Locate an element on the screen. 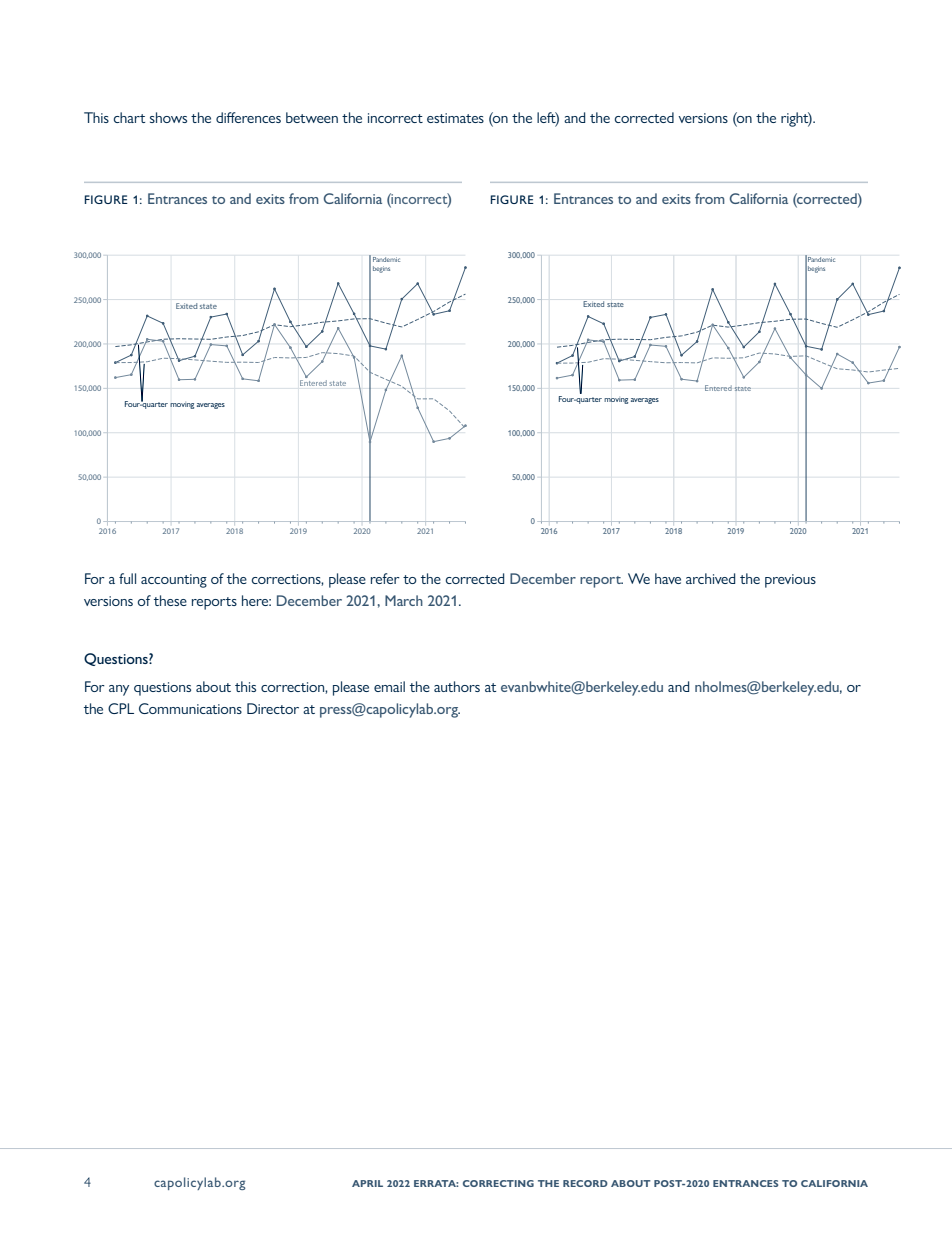 This screenshot has width=952, height=1233. Communications is located at coordinates (190, 708).
